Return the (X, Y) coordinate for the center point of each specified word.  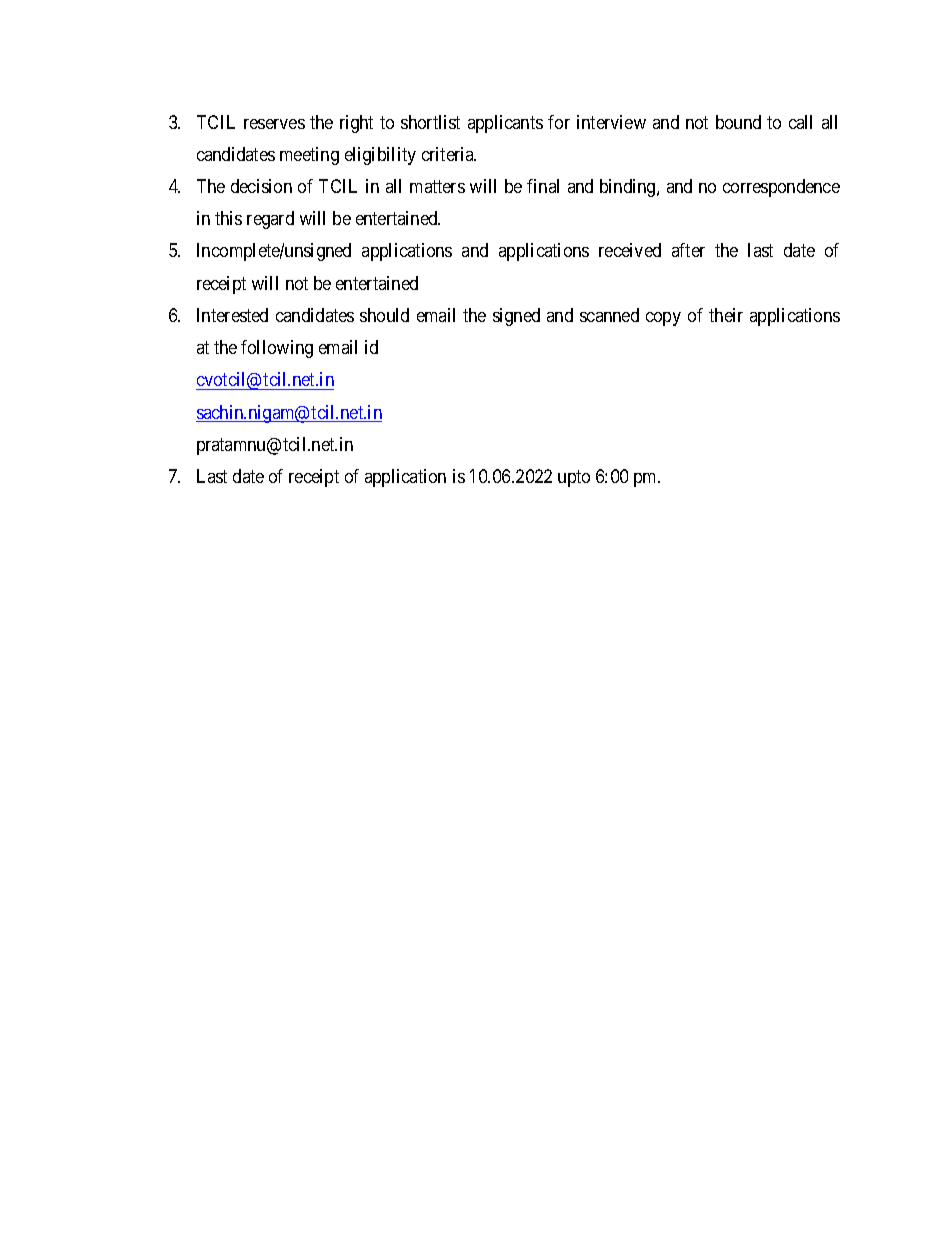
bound (738, 122)
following (277, 349)
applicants (505, 124)
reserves (274, 124)
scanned (609, 315)
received (630, 250)
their (726, 315)
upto (574, 478)
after (688, 250)
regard (270, 220)
